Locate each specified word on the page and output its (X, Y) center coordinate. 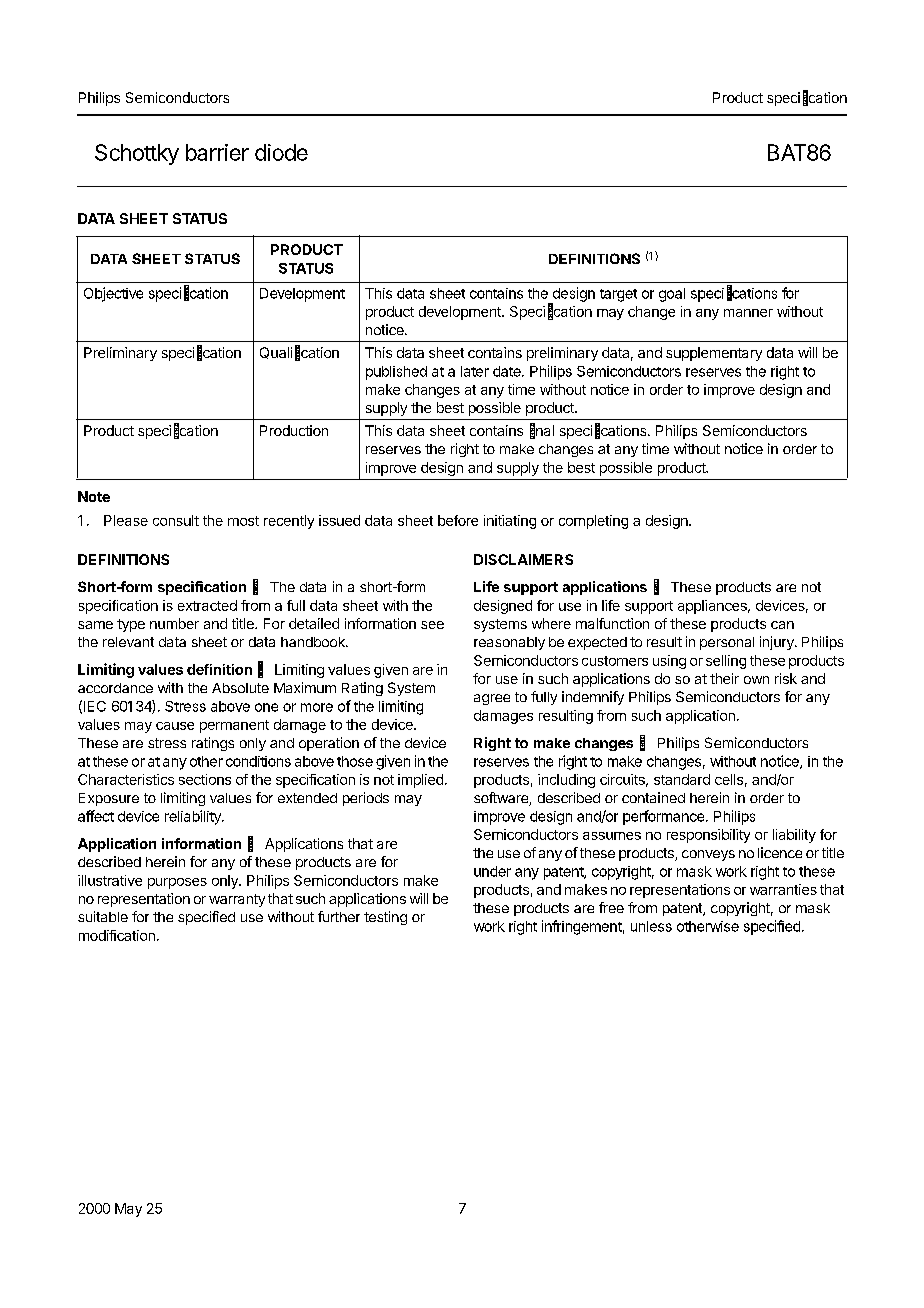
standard (682, 779)
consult (176, 520)
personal (727, 643)
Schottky (137, 154)
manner (748, 313)
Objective (113, 294)
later (475, 371)
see (432, 625)
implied (420, 781)
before (458, 520)
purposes (177, 883)
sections (205, 779)
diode (281, 152)
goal (672, 295)
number (174, 623)
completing (593, 522)
